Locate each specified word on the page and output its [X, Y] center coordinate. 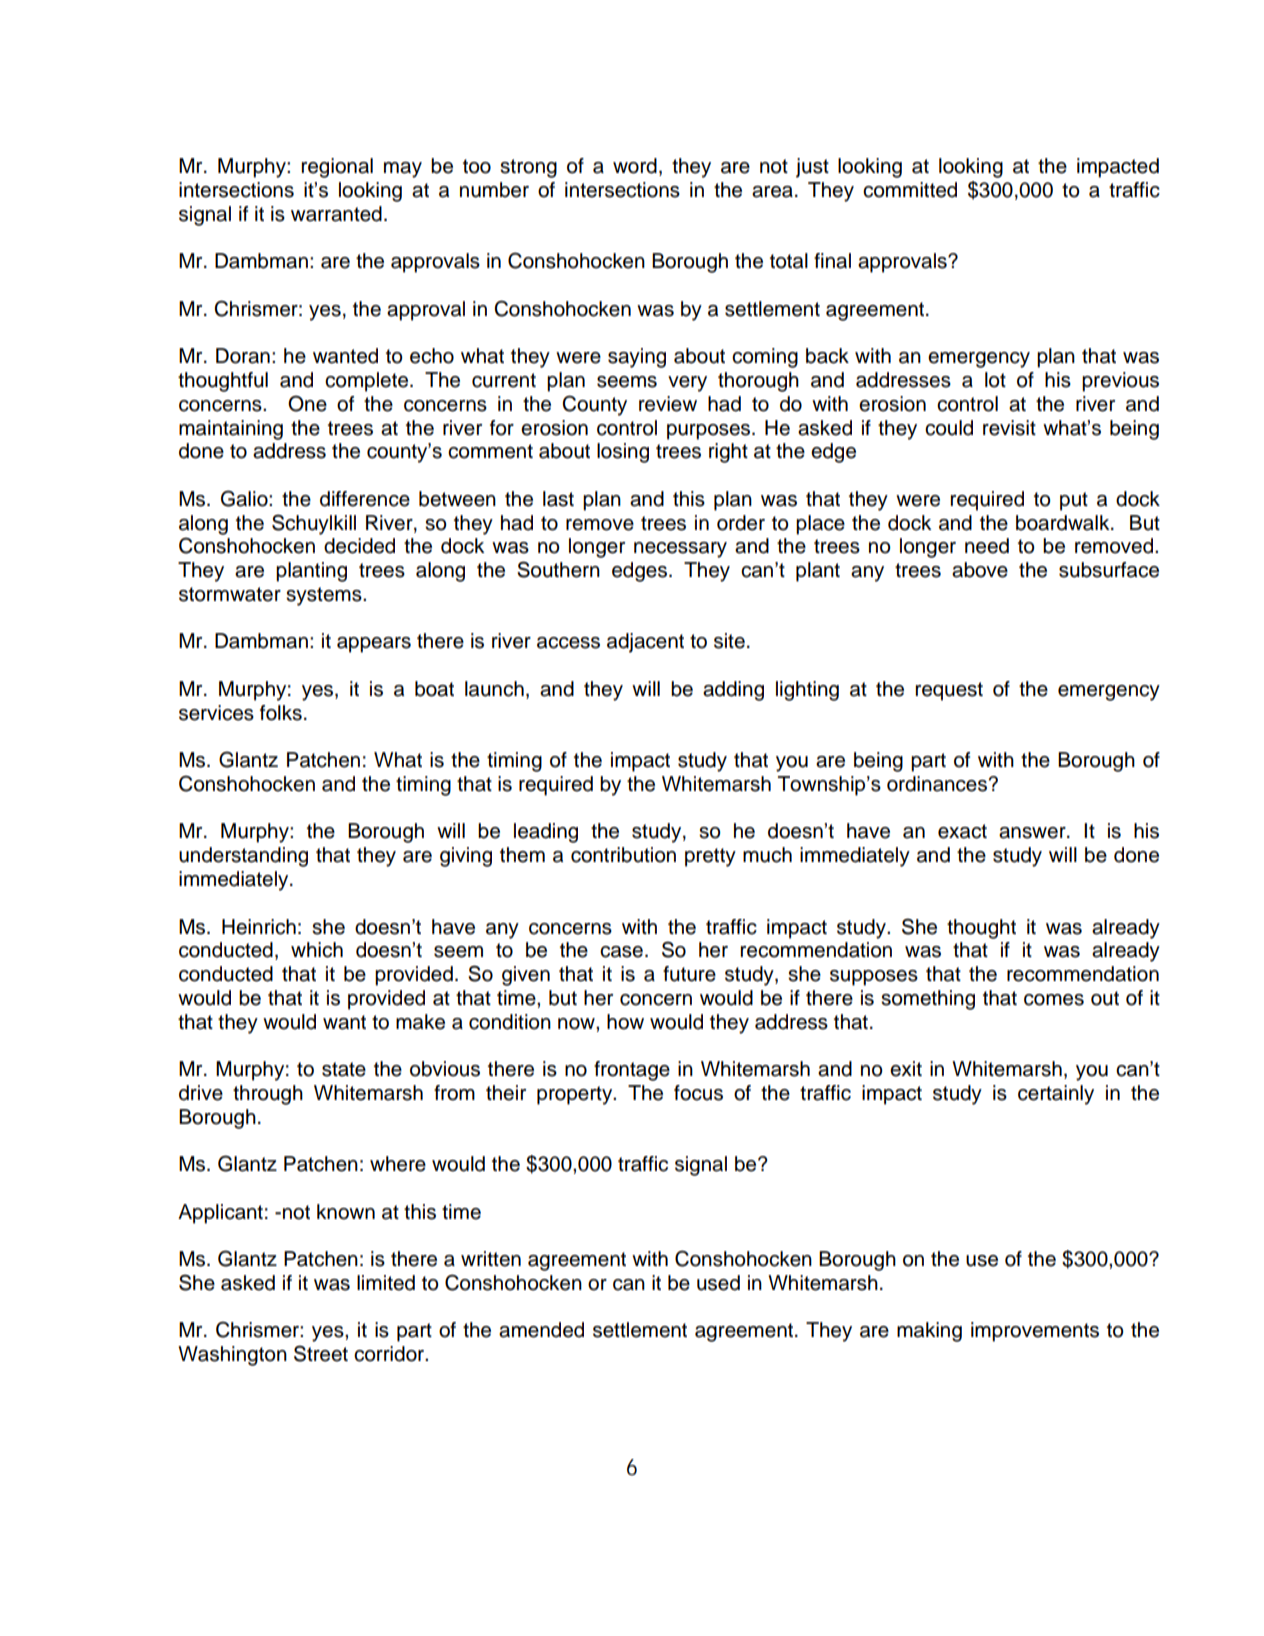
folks [281, 713]
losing [623, 453]
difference [365, 499]
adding [733, 691]
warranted [336, 214]
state [344, 1069]
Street [321, 1353]
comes [1054, 1000]
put [1074, 501]
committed [910, 190]
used [718, 1283]
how [625, 1022]
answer [1033, 833]
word [635, 166]
